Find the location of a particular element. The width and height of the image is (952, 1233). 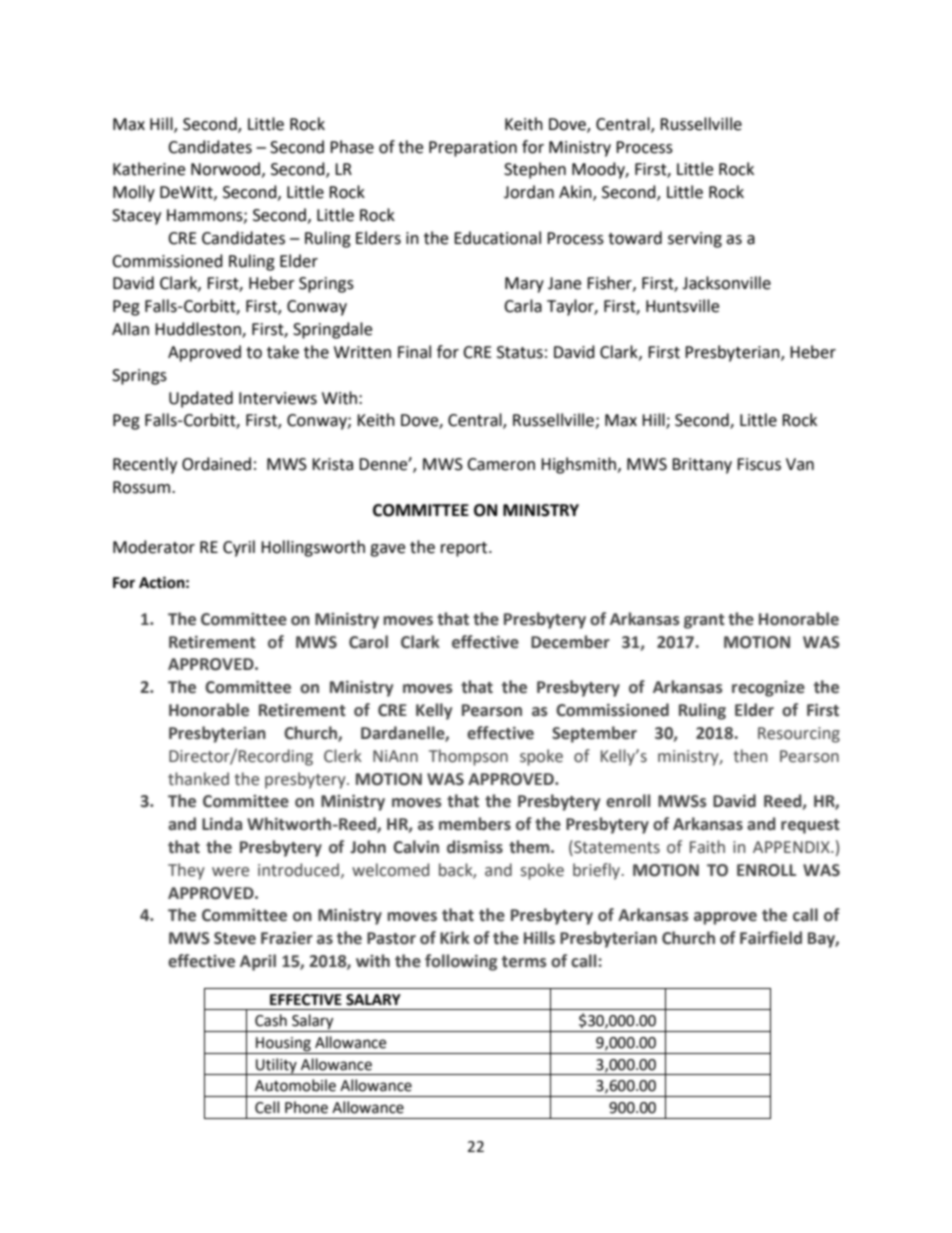

serving is located at coordinates (695, 240).
